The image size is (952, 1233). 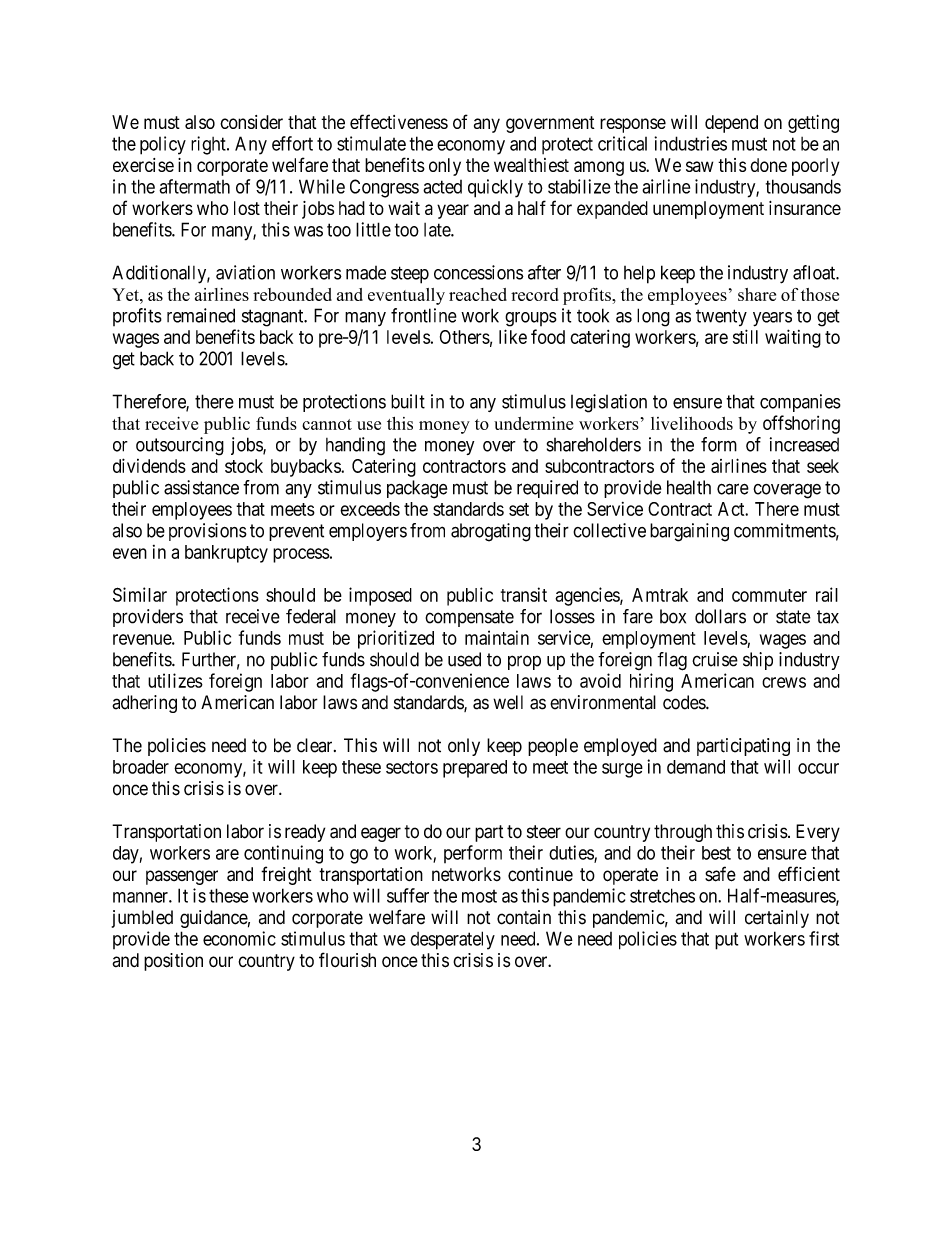 What do you see at coordinates (465, 337) in the screenshot?
I see `Others` at bounding box center [465, 337].
